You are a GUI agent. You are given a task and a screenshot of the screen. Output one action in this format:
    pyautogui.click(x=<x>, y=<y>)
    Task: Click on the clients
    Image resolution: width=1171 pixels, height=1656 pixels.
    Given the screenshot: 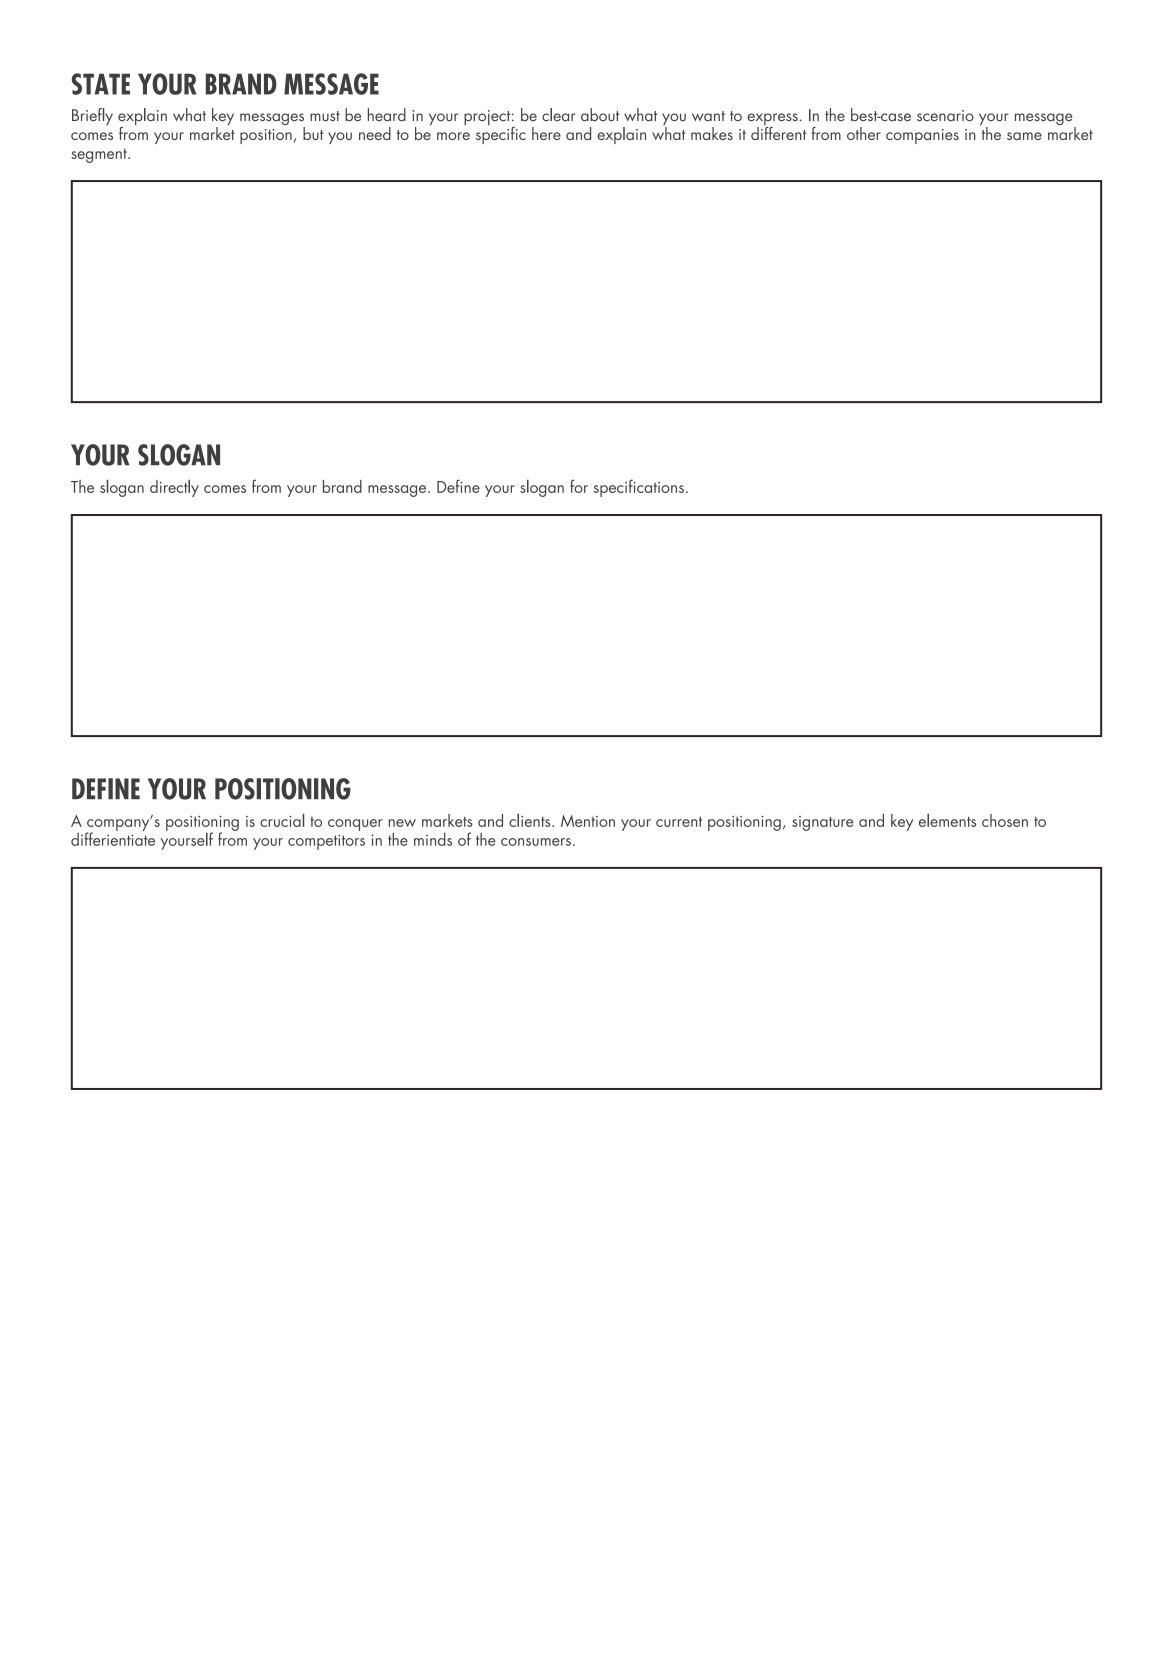 What is the action you would take?
    pyautogui.click(x=531, y=820)
